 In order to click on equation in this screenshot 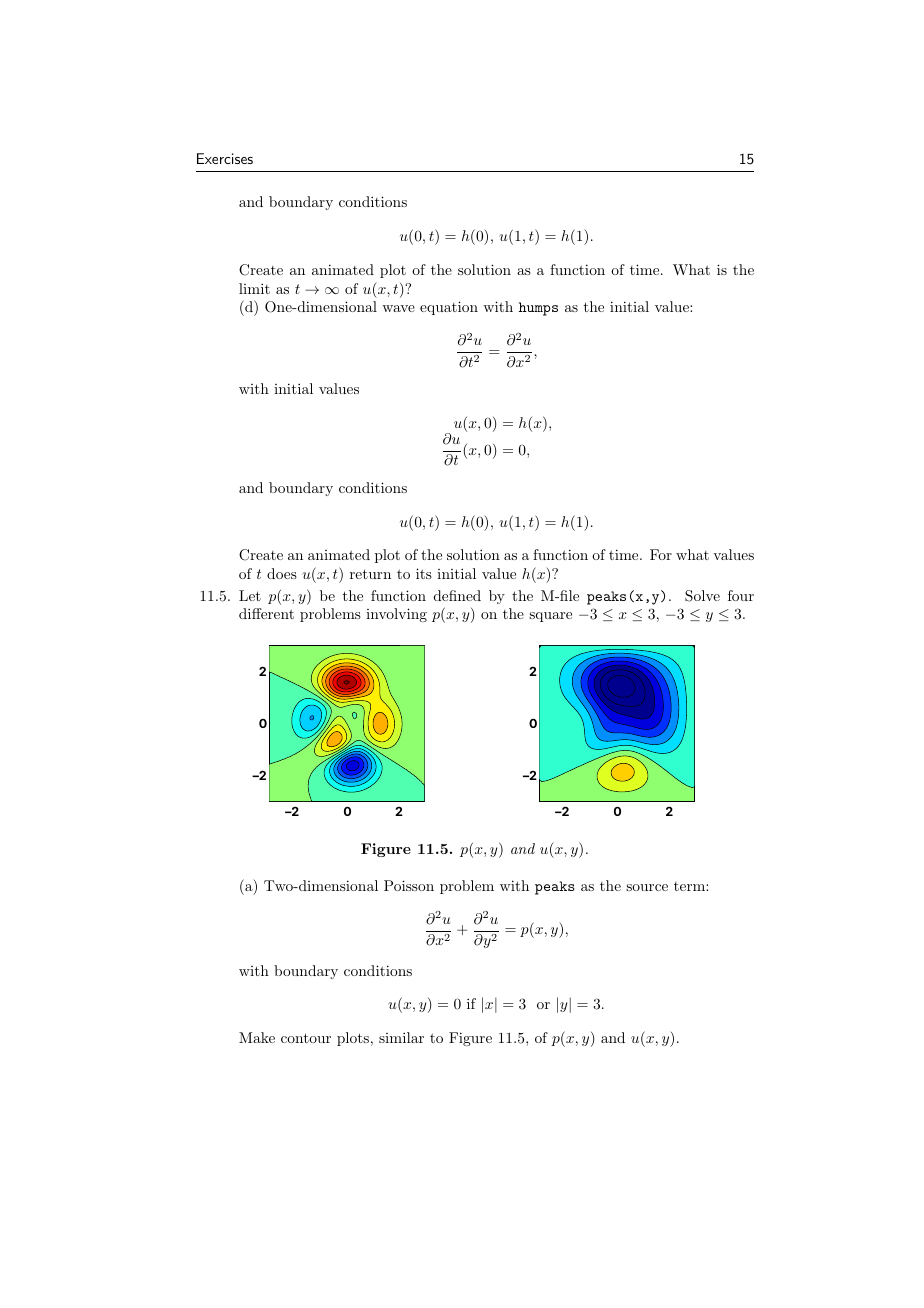, I will do `click(449, 308)`.
